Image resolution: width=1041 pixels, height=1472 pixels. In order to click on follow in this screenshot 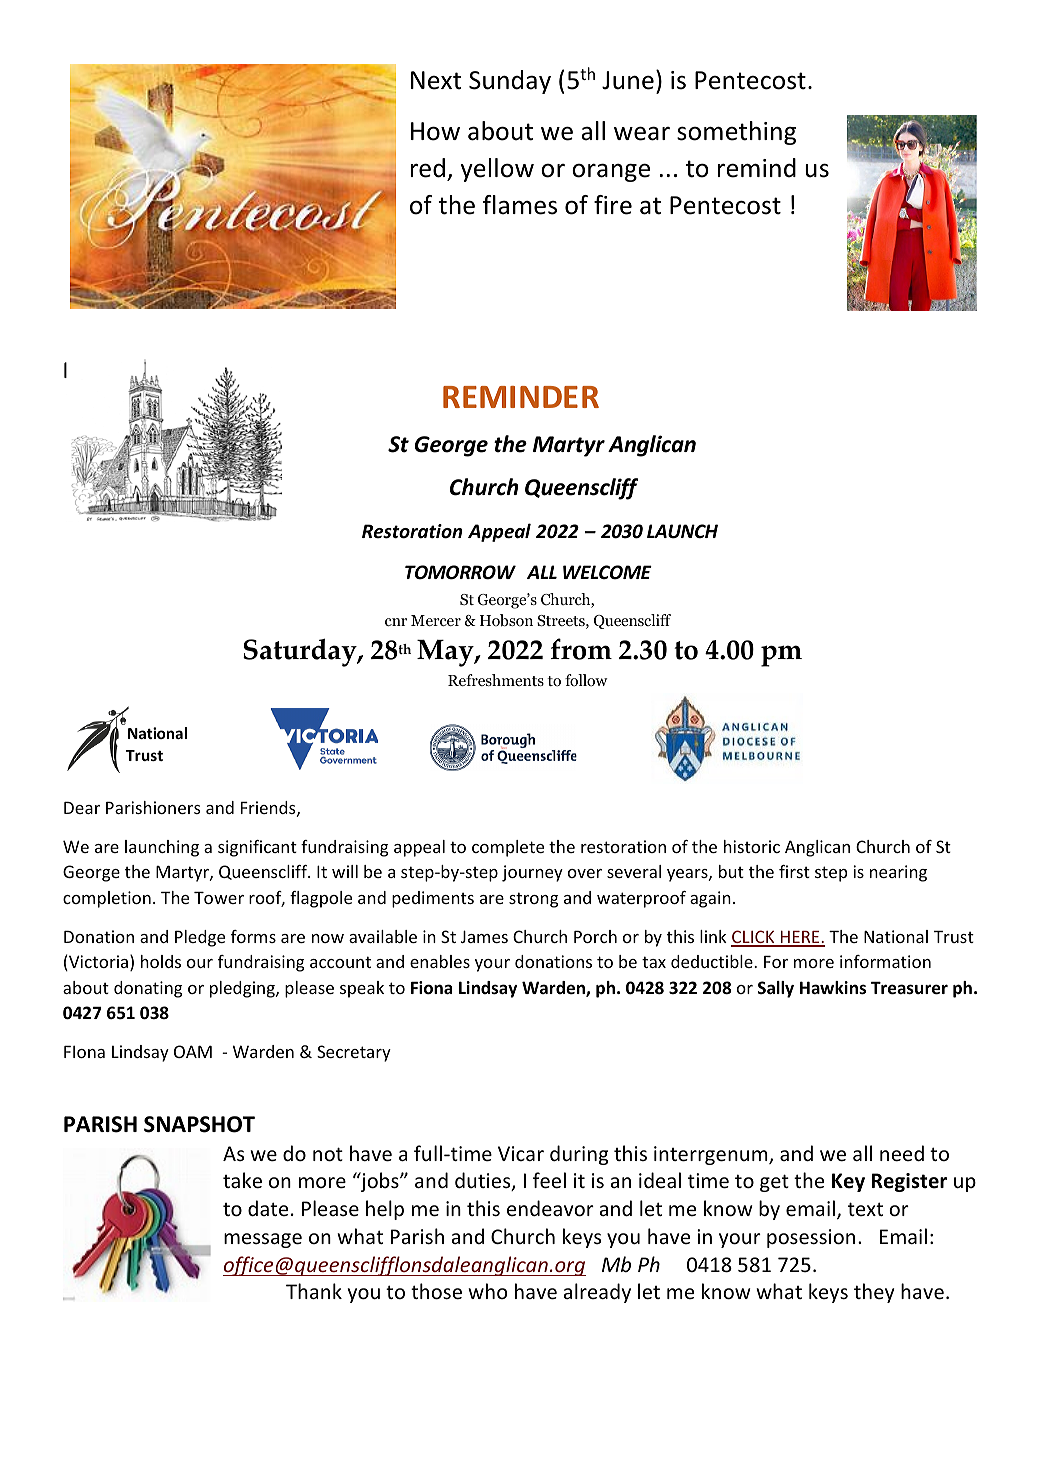, I will do `click(586, 680)`.
